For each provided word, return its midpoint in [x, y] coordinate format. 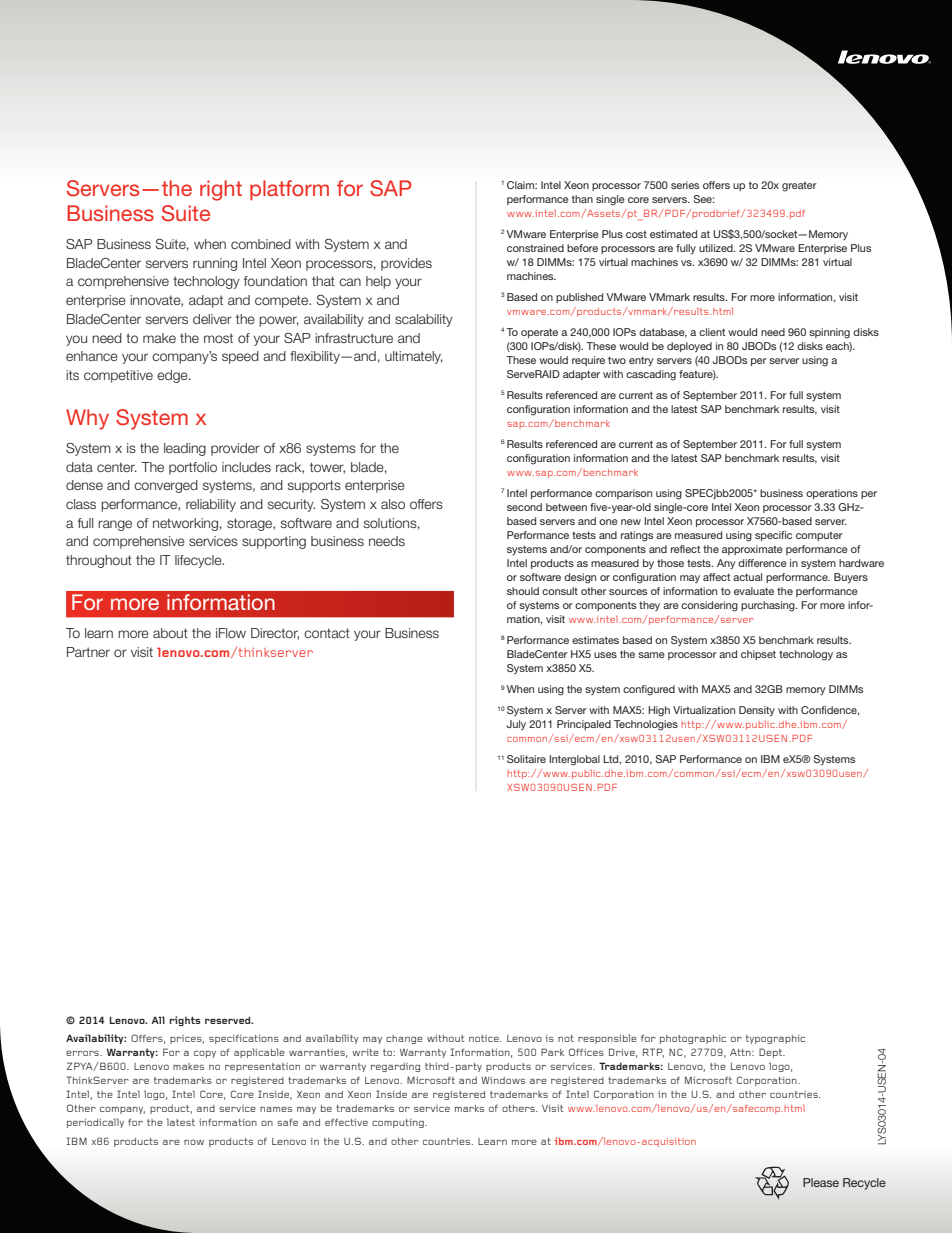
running [215, 264]
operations [832, 494]
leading [185, 449]
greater [799, 186]
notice [485, 1038]
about [170, 633]
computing [399, 1123]
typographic [775, 1039]
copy [205, 1054]
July [516, 725]
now [194, 1142]
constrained [535, 248]
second [524, 507]
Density [757, 711]
